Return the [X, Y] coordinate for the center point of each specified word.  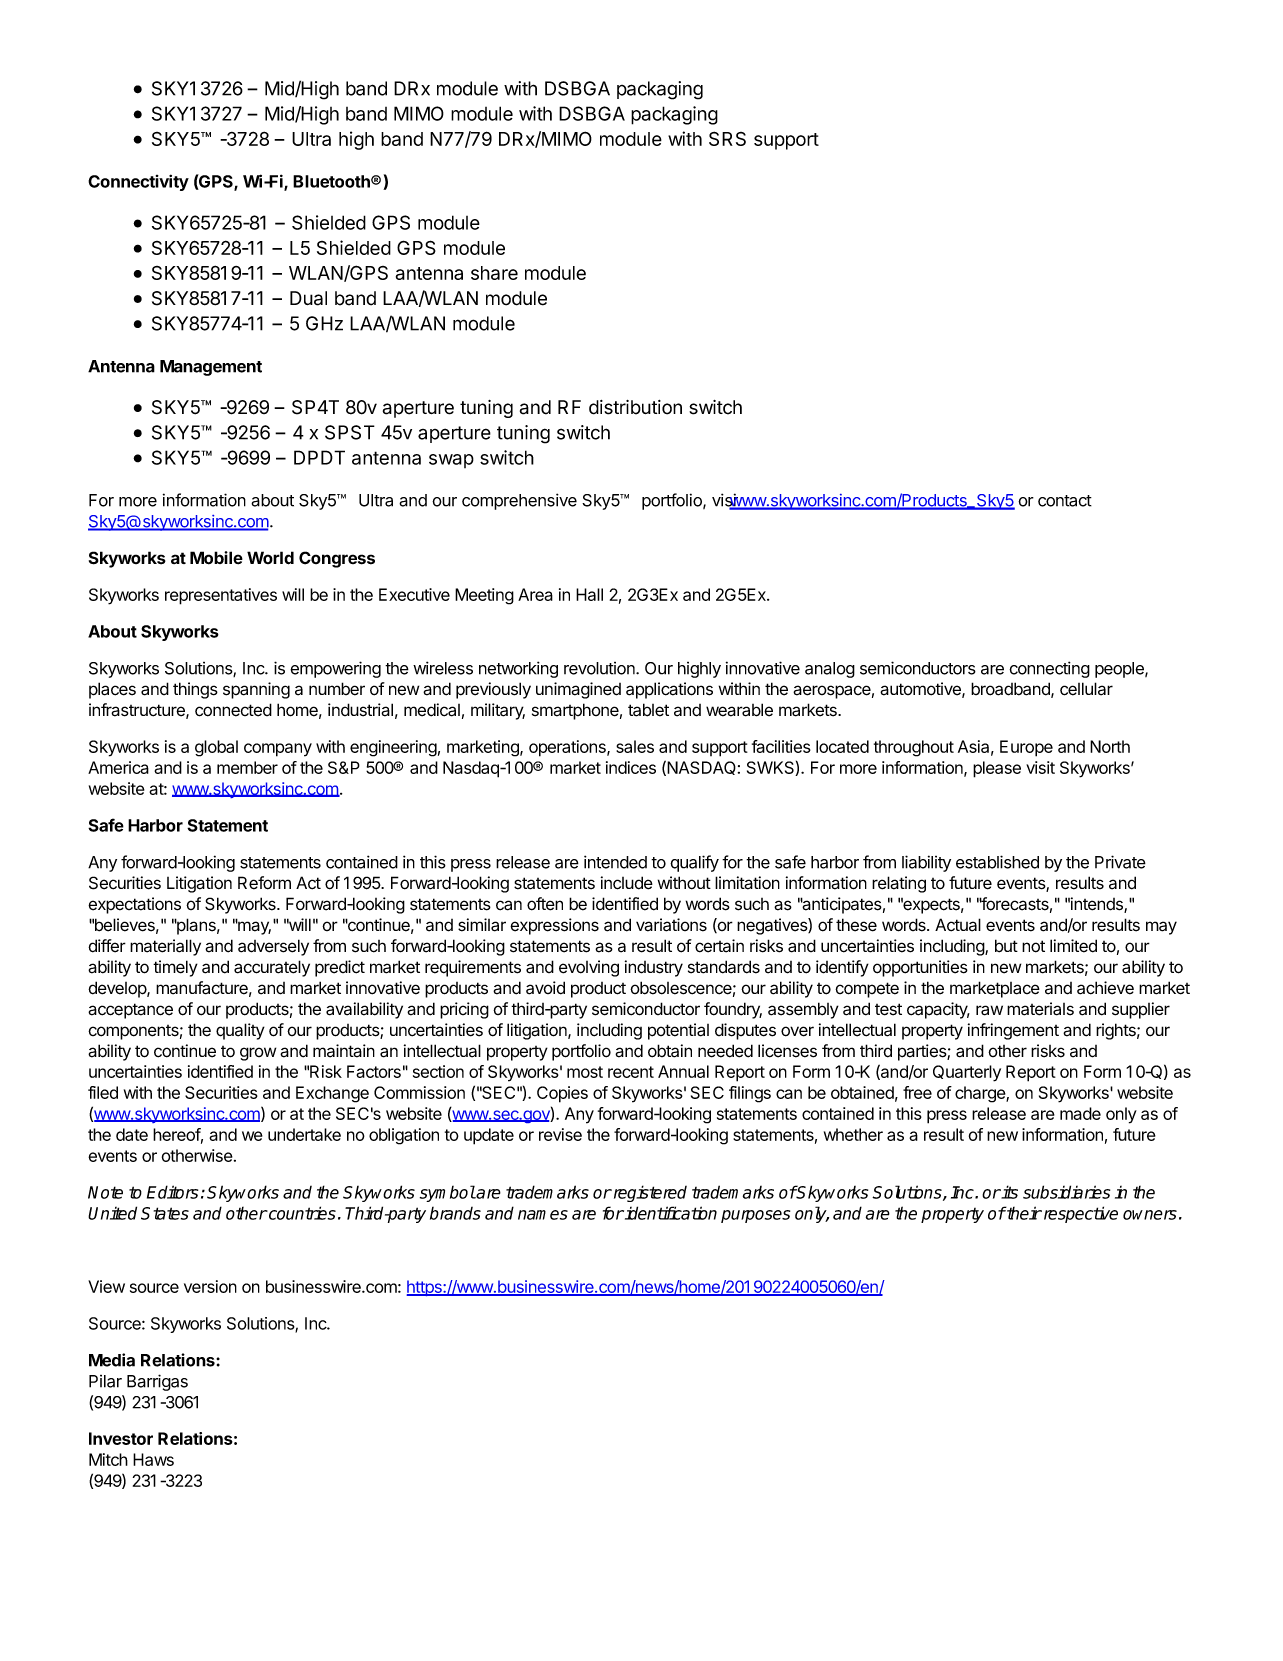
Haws [153, 1459]
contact [1065, 501]
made [1080, 1113]
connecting [1049, 669]
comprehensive [519, 501]
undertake [304, 1134]
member [247, 767]
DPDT [319, 457]
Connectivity [138, 182]
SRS [727, 138]
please [997, 769]
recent [631, 1072]
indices [631, 767]
